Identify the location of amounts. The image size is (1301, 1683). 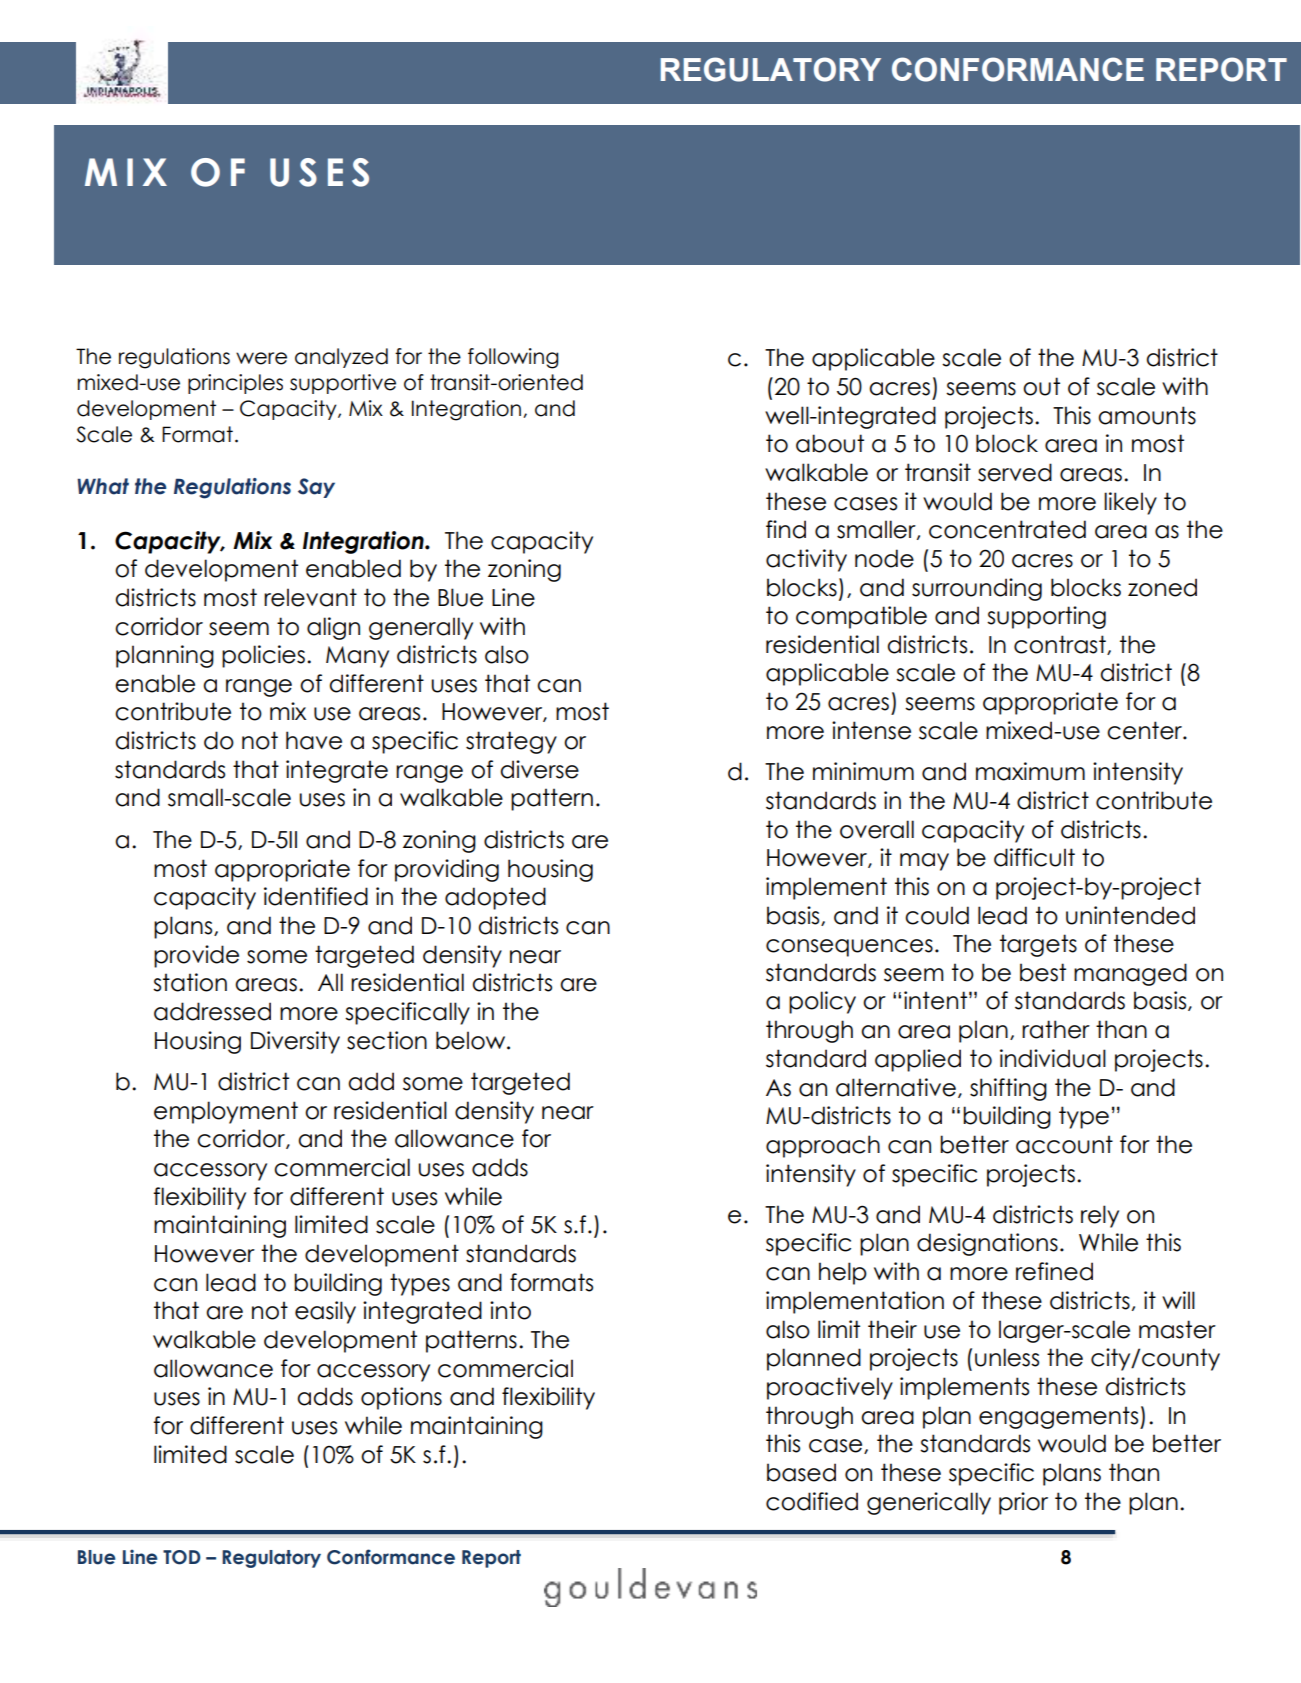
(1147, 415).
